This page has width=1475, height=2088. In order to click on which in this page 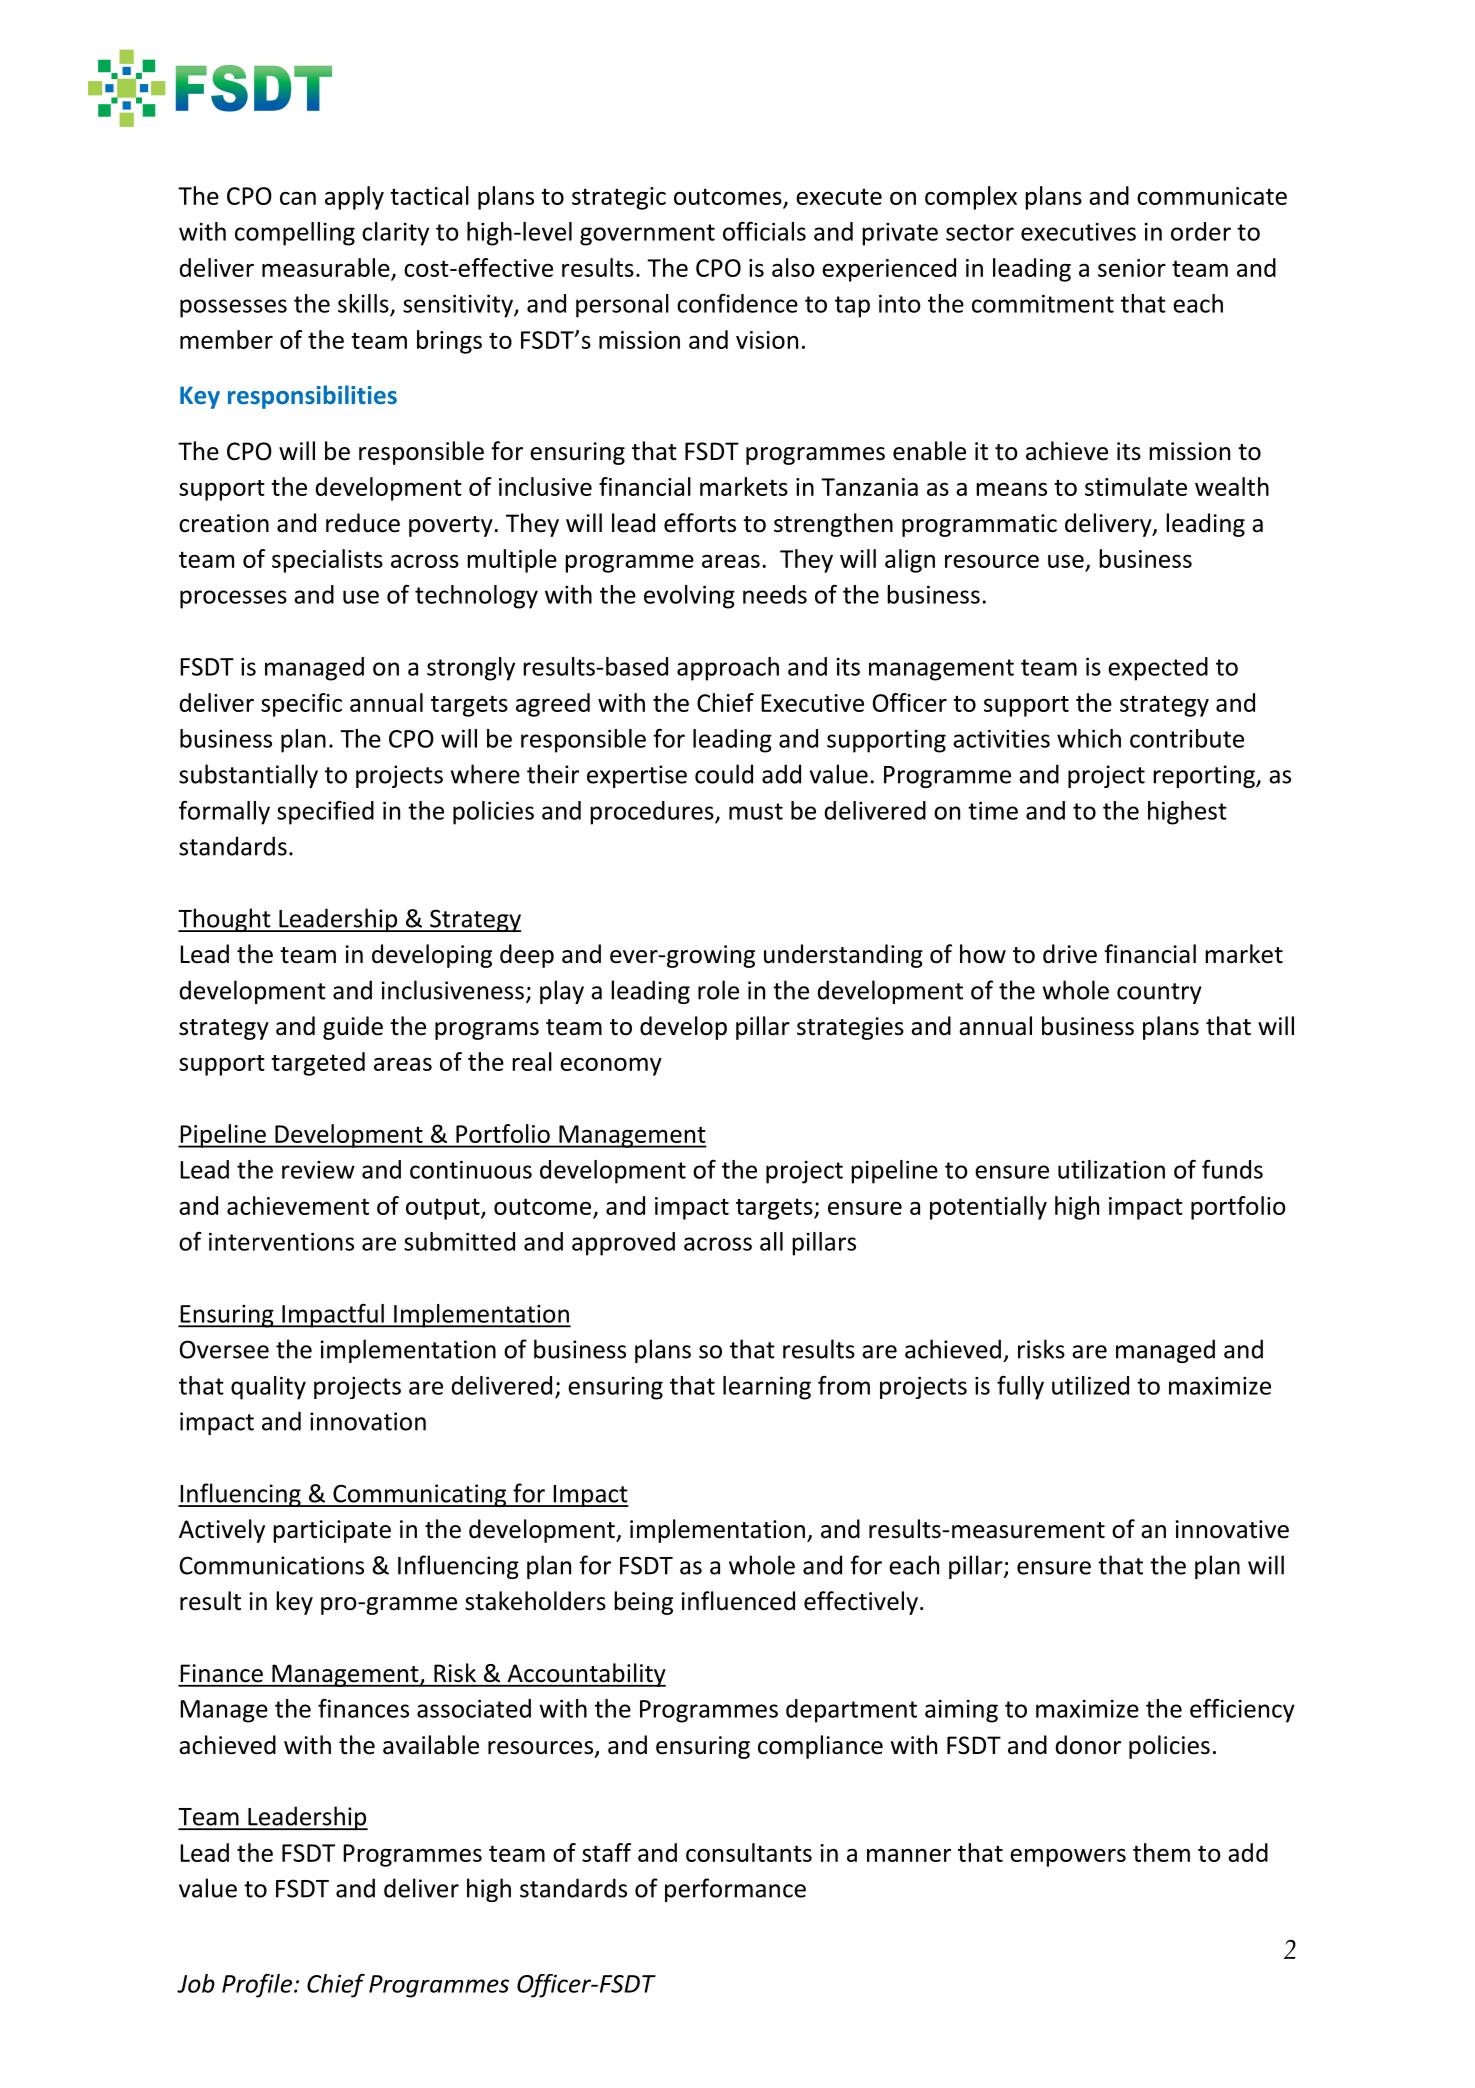, I will do `click(1089, 738)`.
